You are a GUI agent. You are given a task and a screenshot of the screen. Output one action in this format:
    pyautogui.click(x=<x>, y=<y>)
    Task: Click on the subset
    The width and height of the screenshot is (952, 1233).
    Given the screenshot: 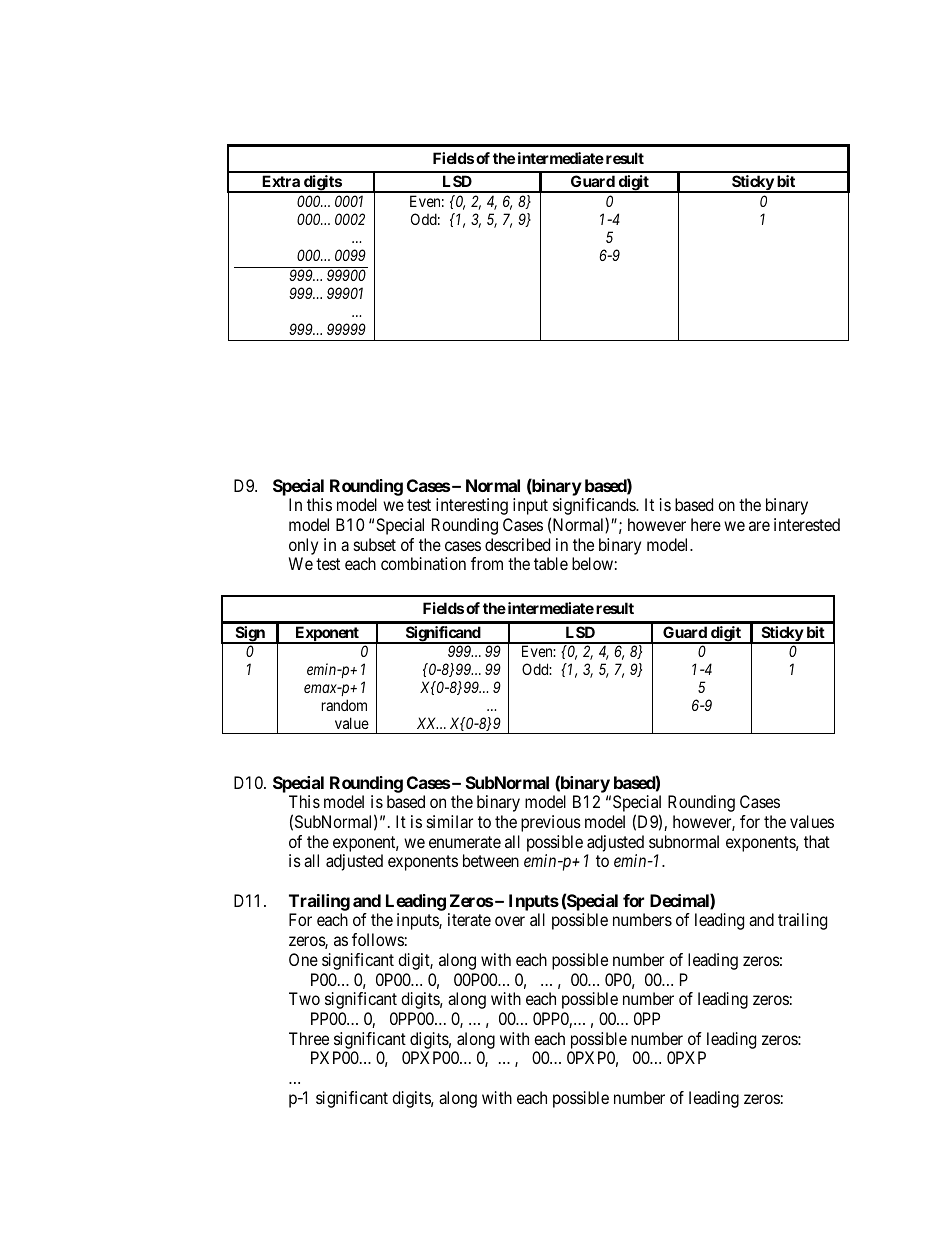 What is the action you would take?
    pyautogui.click(x=375, y=544)
